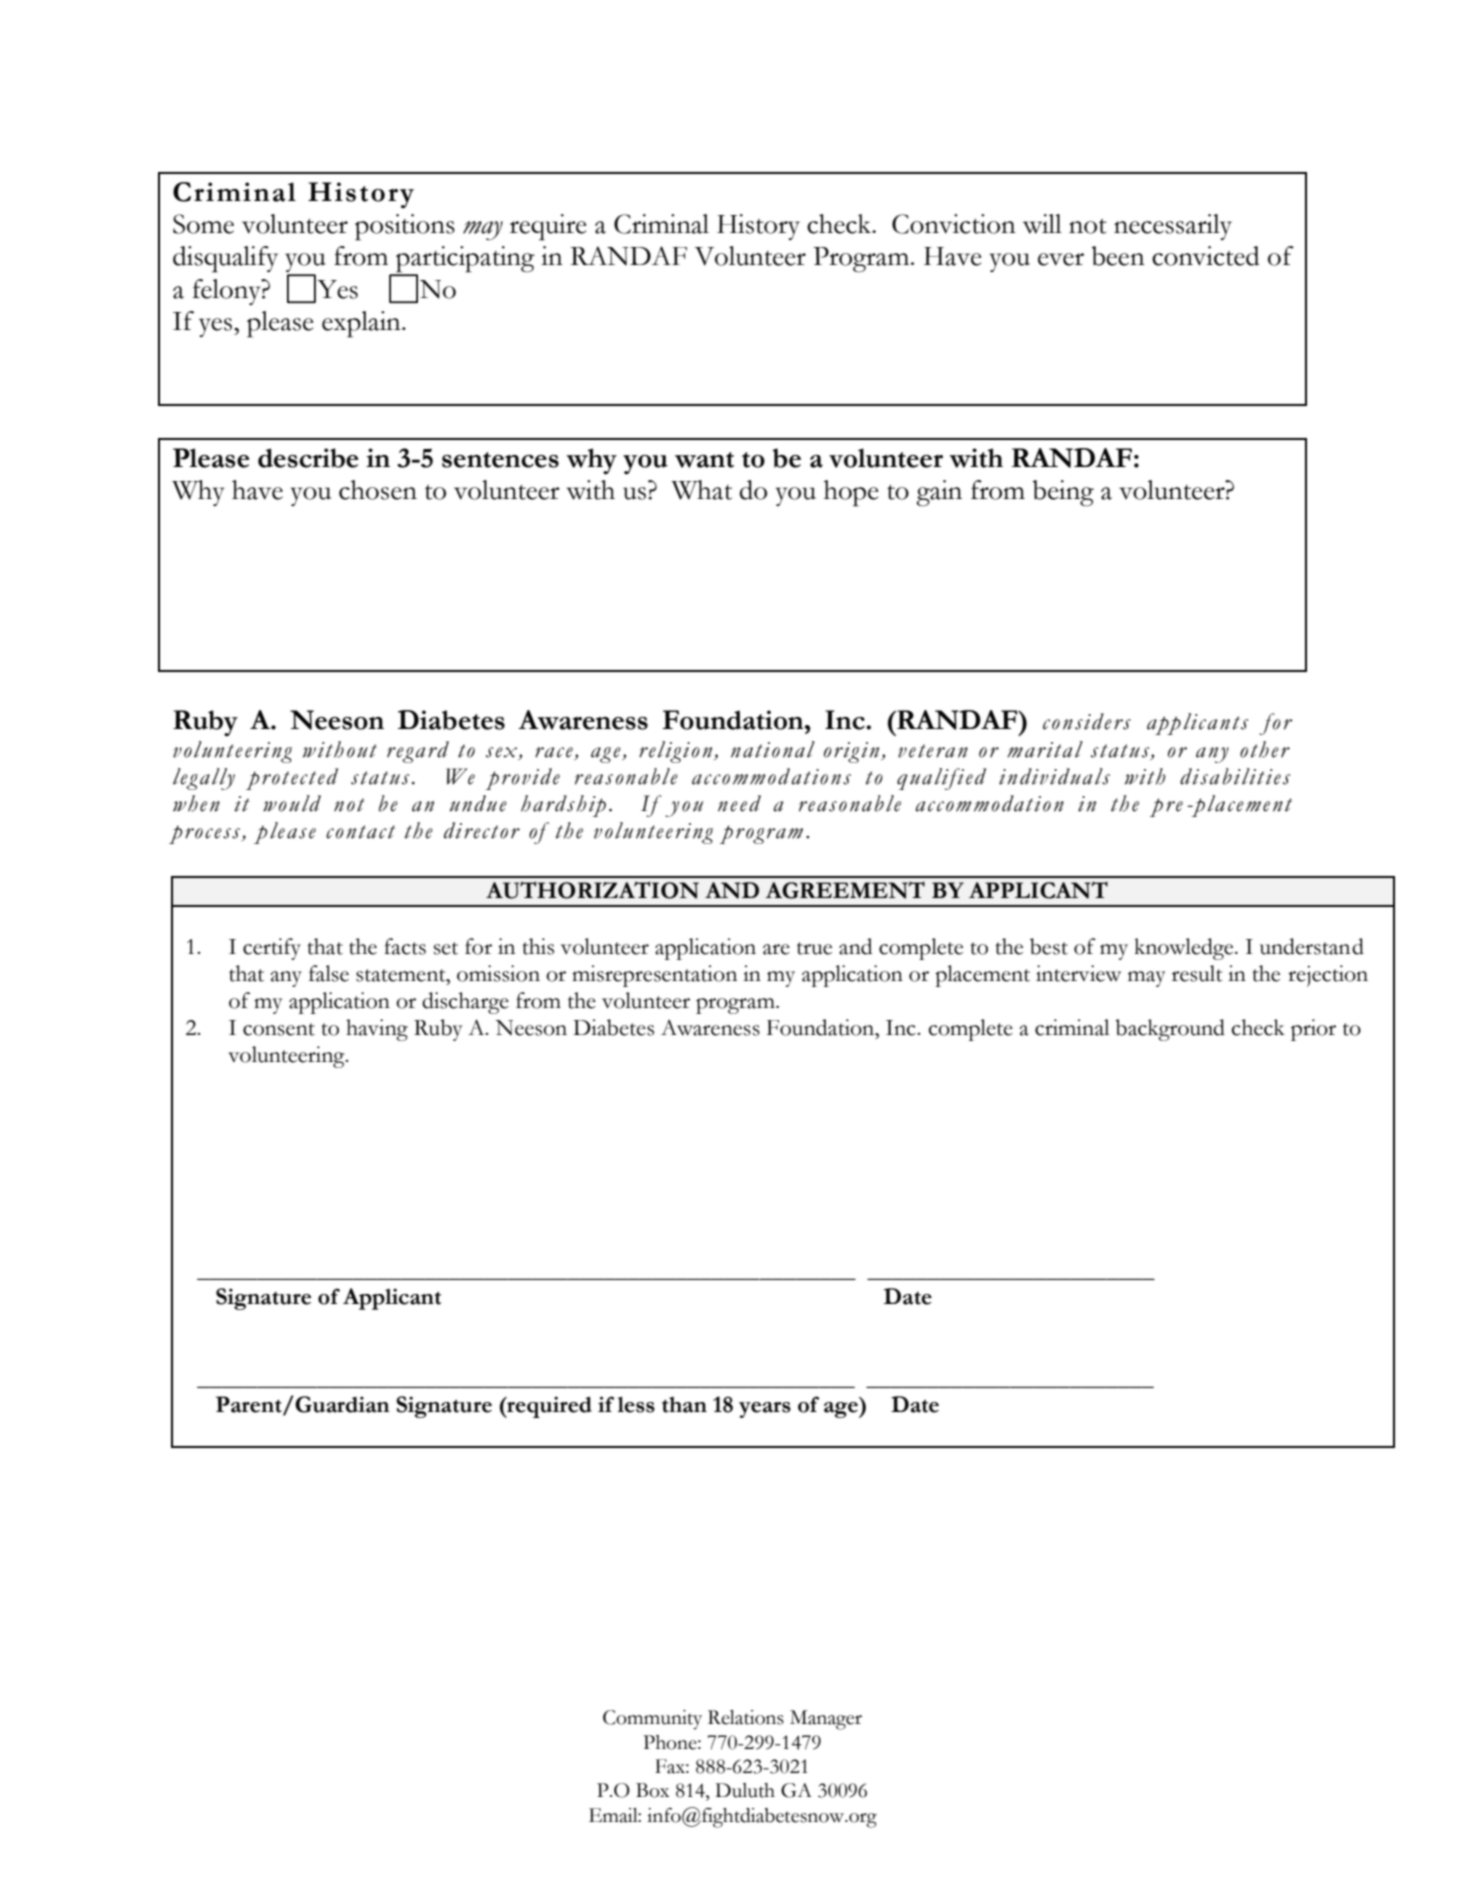 The width and height of the document is (1465, 1896). What do you see at coordinates (826, 1720) in the document?
I see `Manager` at bounding box center [826, 1720].
